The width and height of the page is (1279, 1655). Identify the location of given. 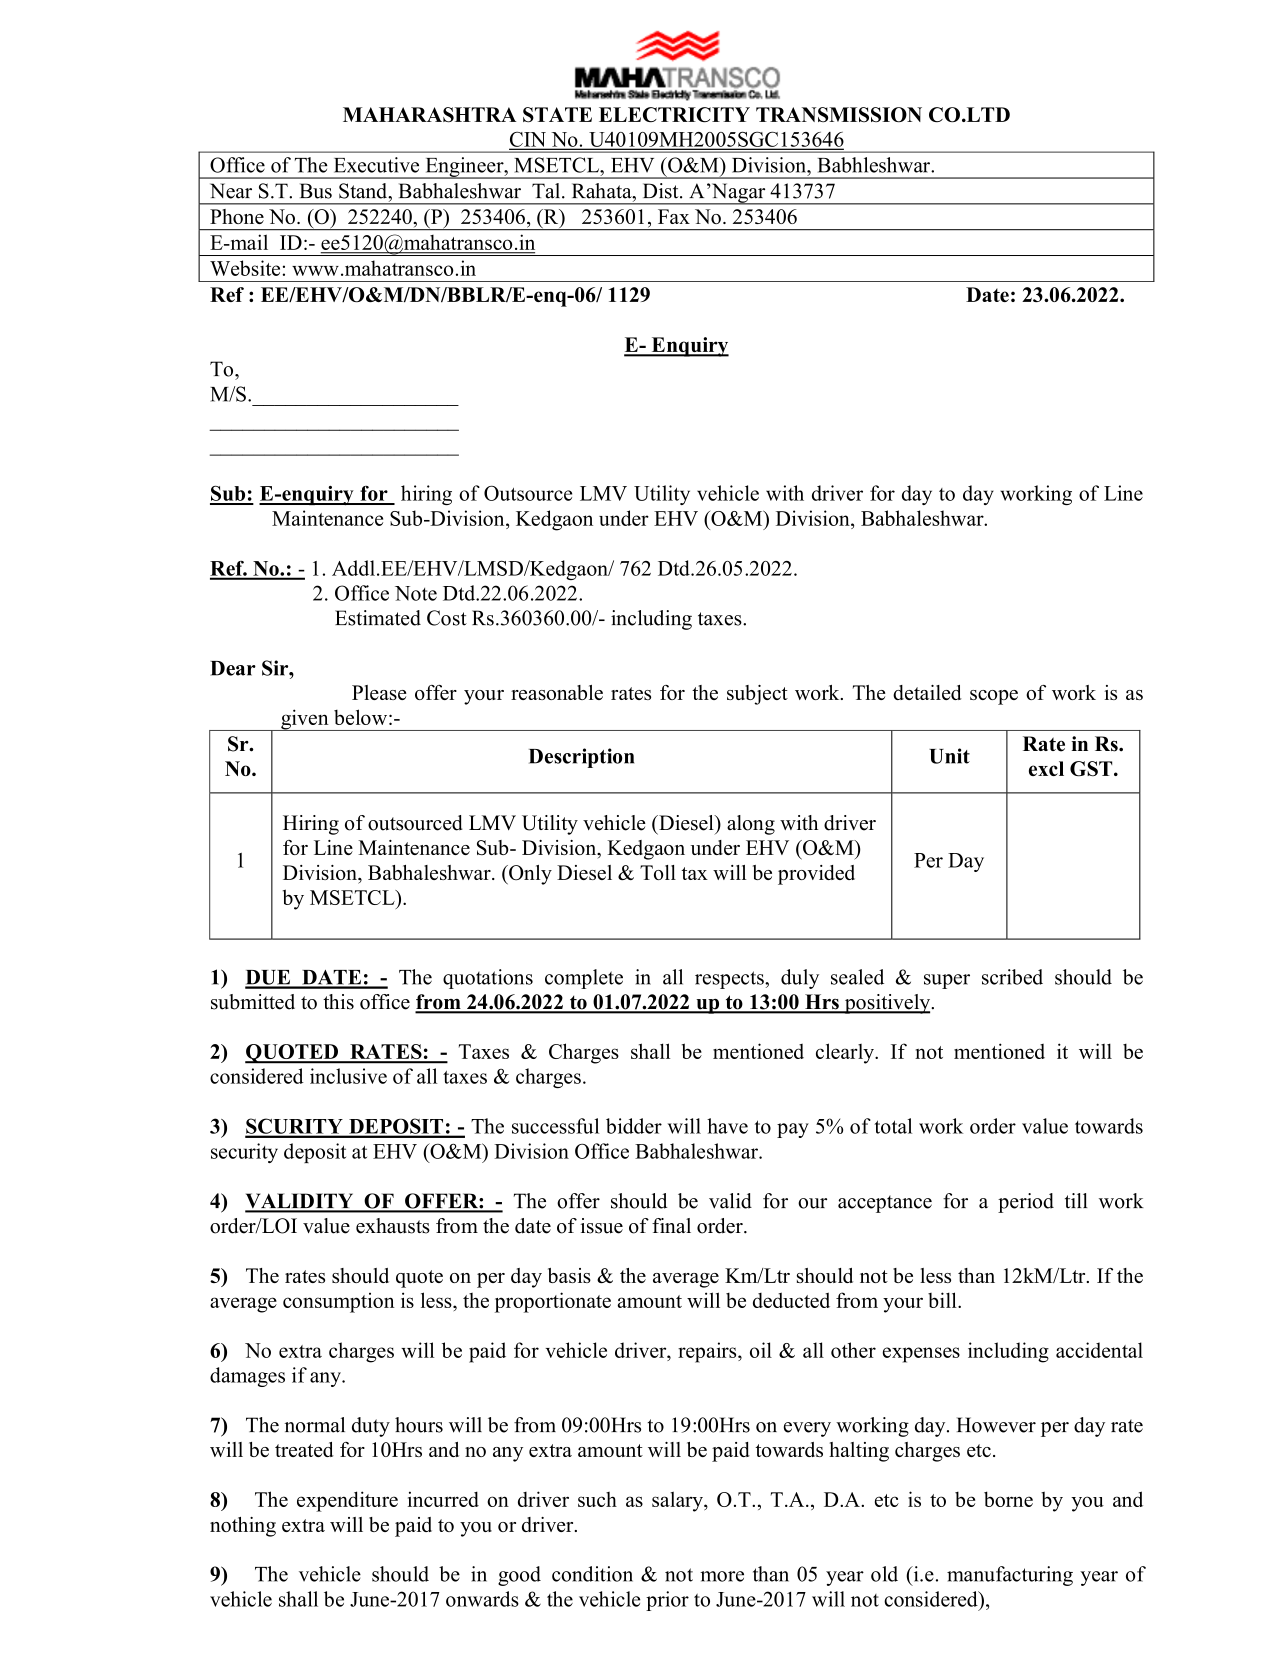
(305, 720).
